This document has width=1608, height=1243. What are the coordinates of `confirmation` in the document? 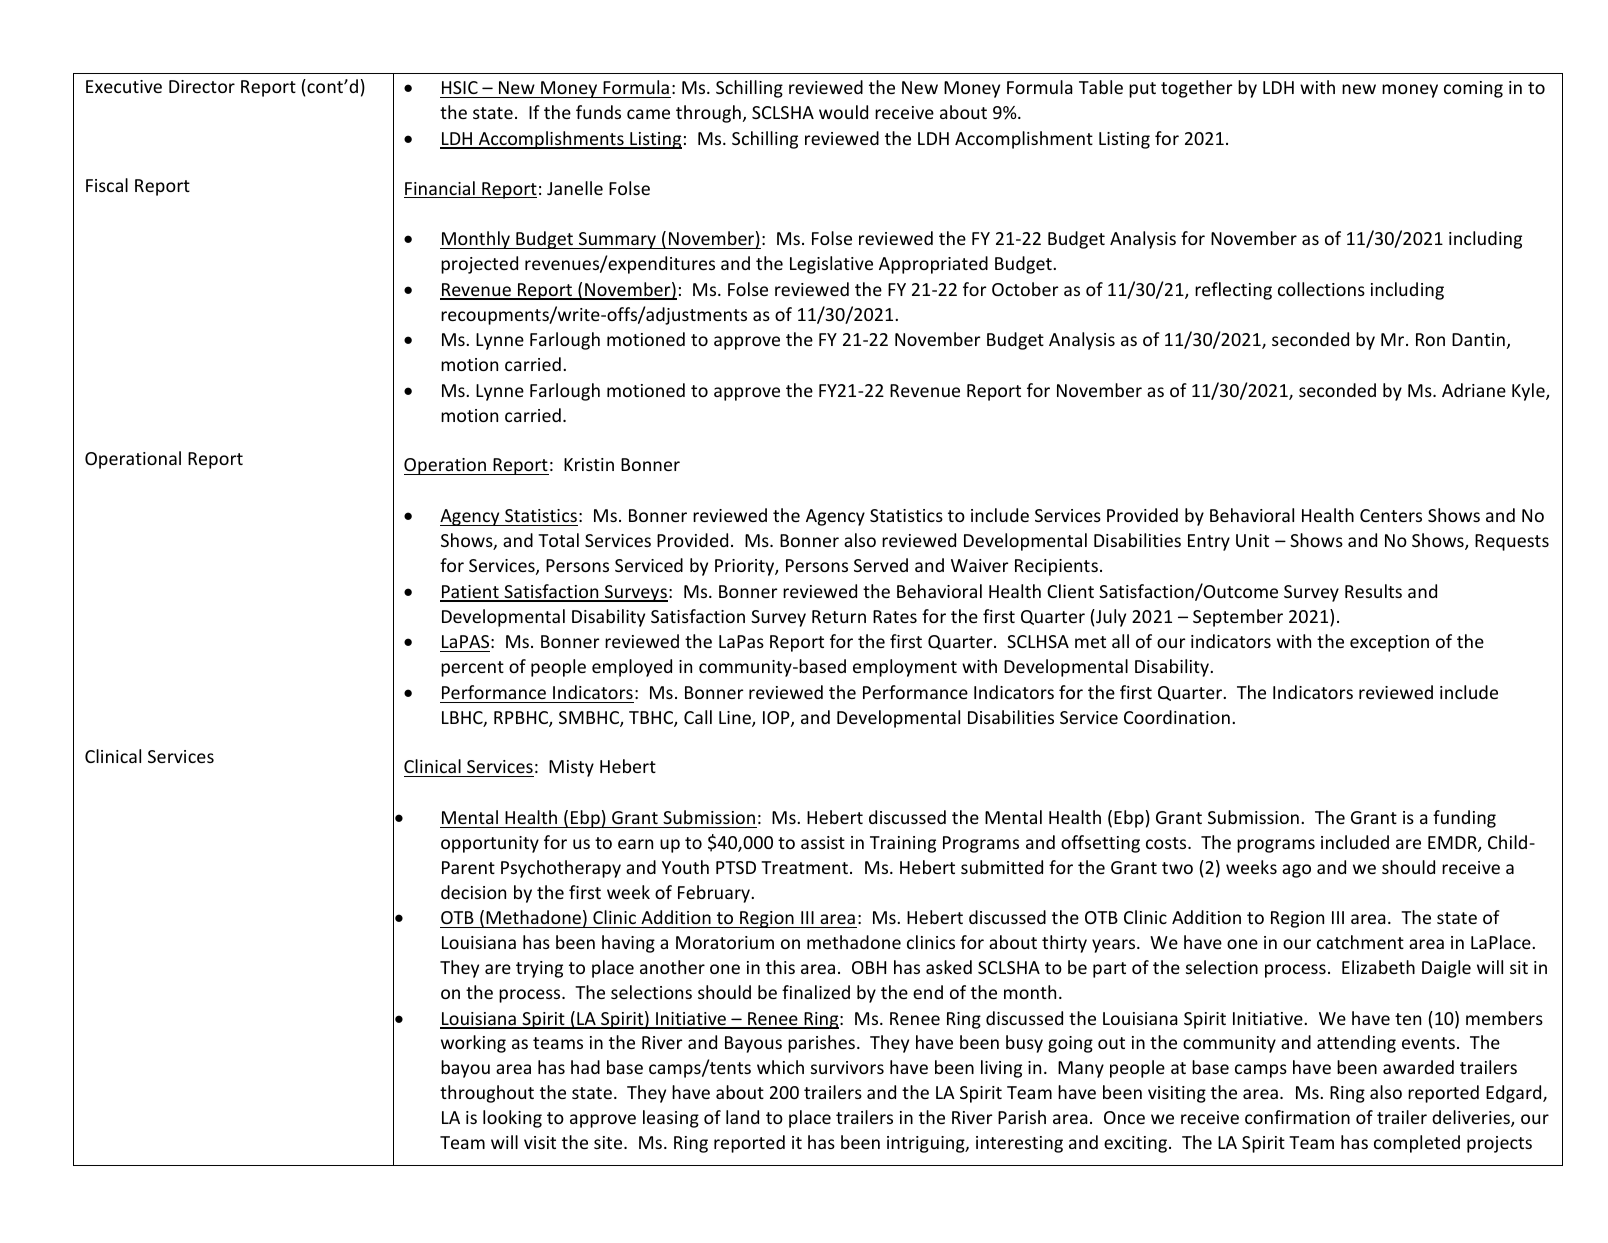 It's located at (1297, 1117).
